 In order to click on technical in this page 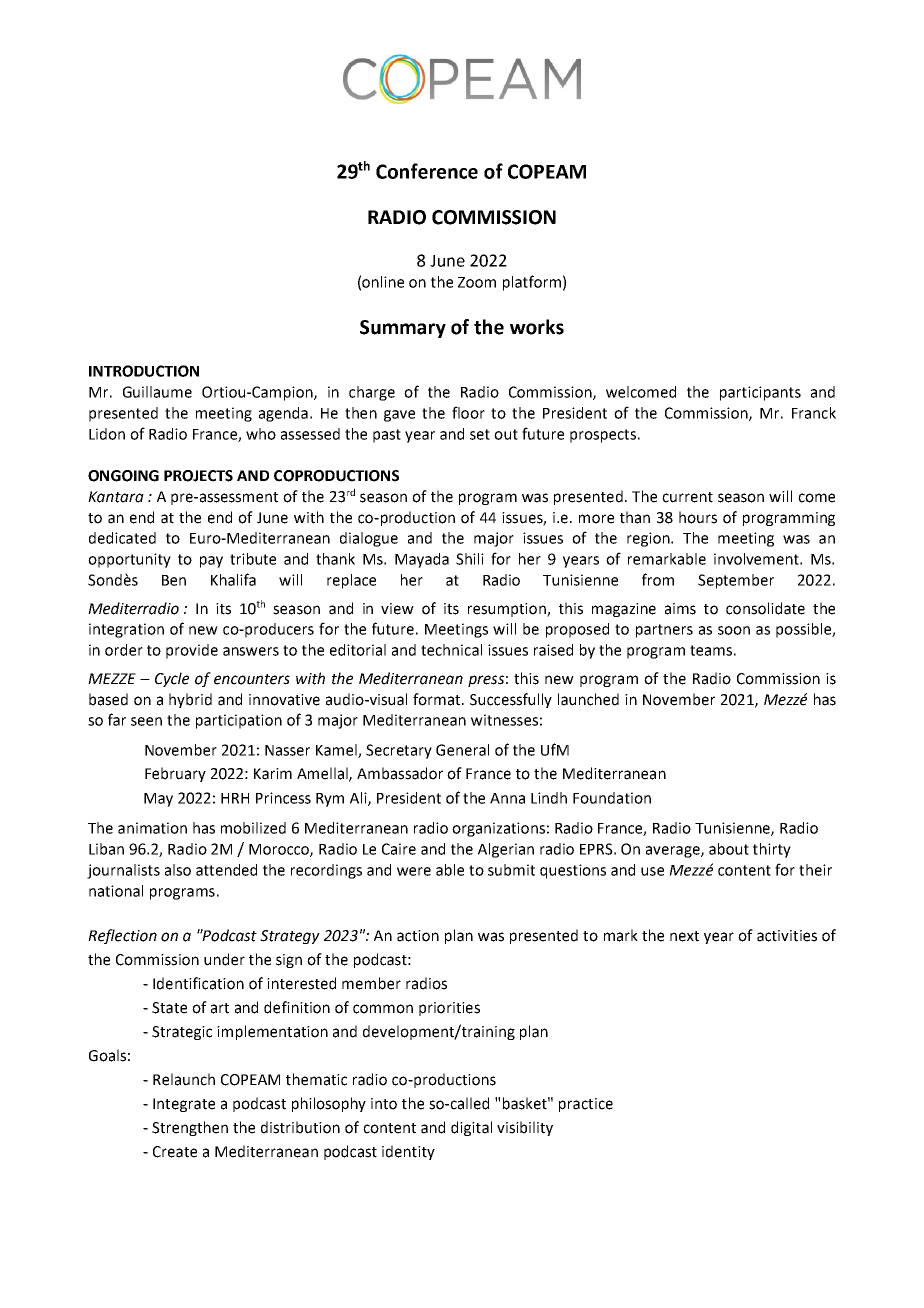, I will do `click(451, 650)`.
